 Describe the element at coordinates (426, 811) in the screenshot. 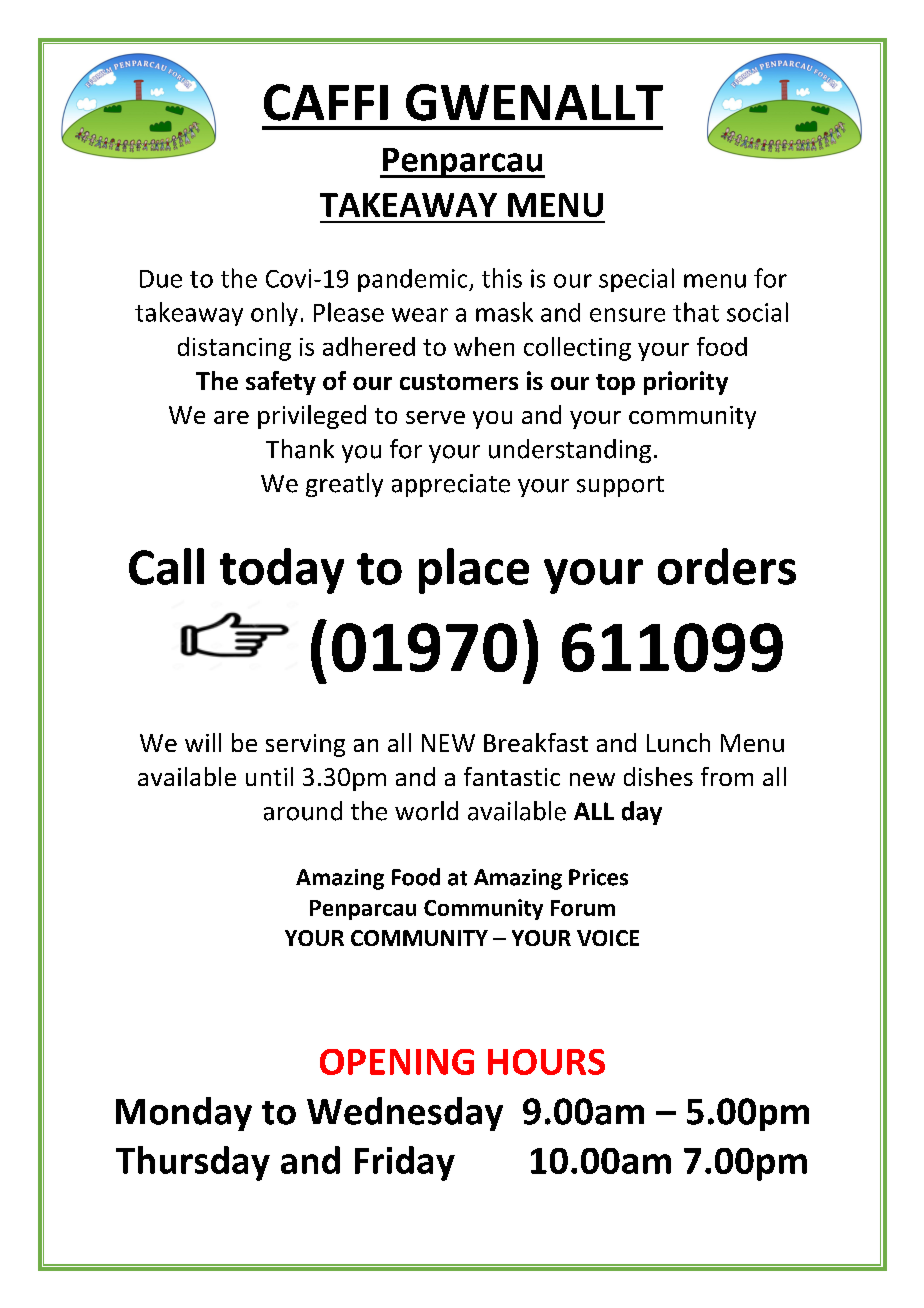

I see `world` at that location.
